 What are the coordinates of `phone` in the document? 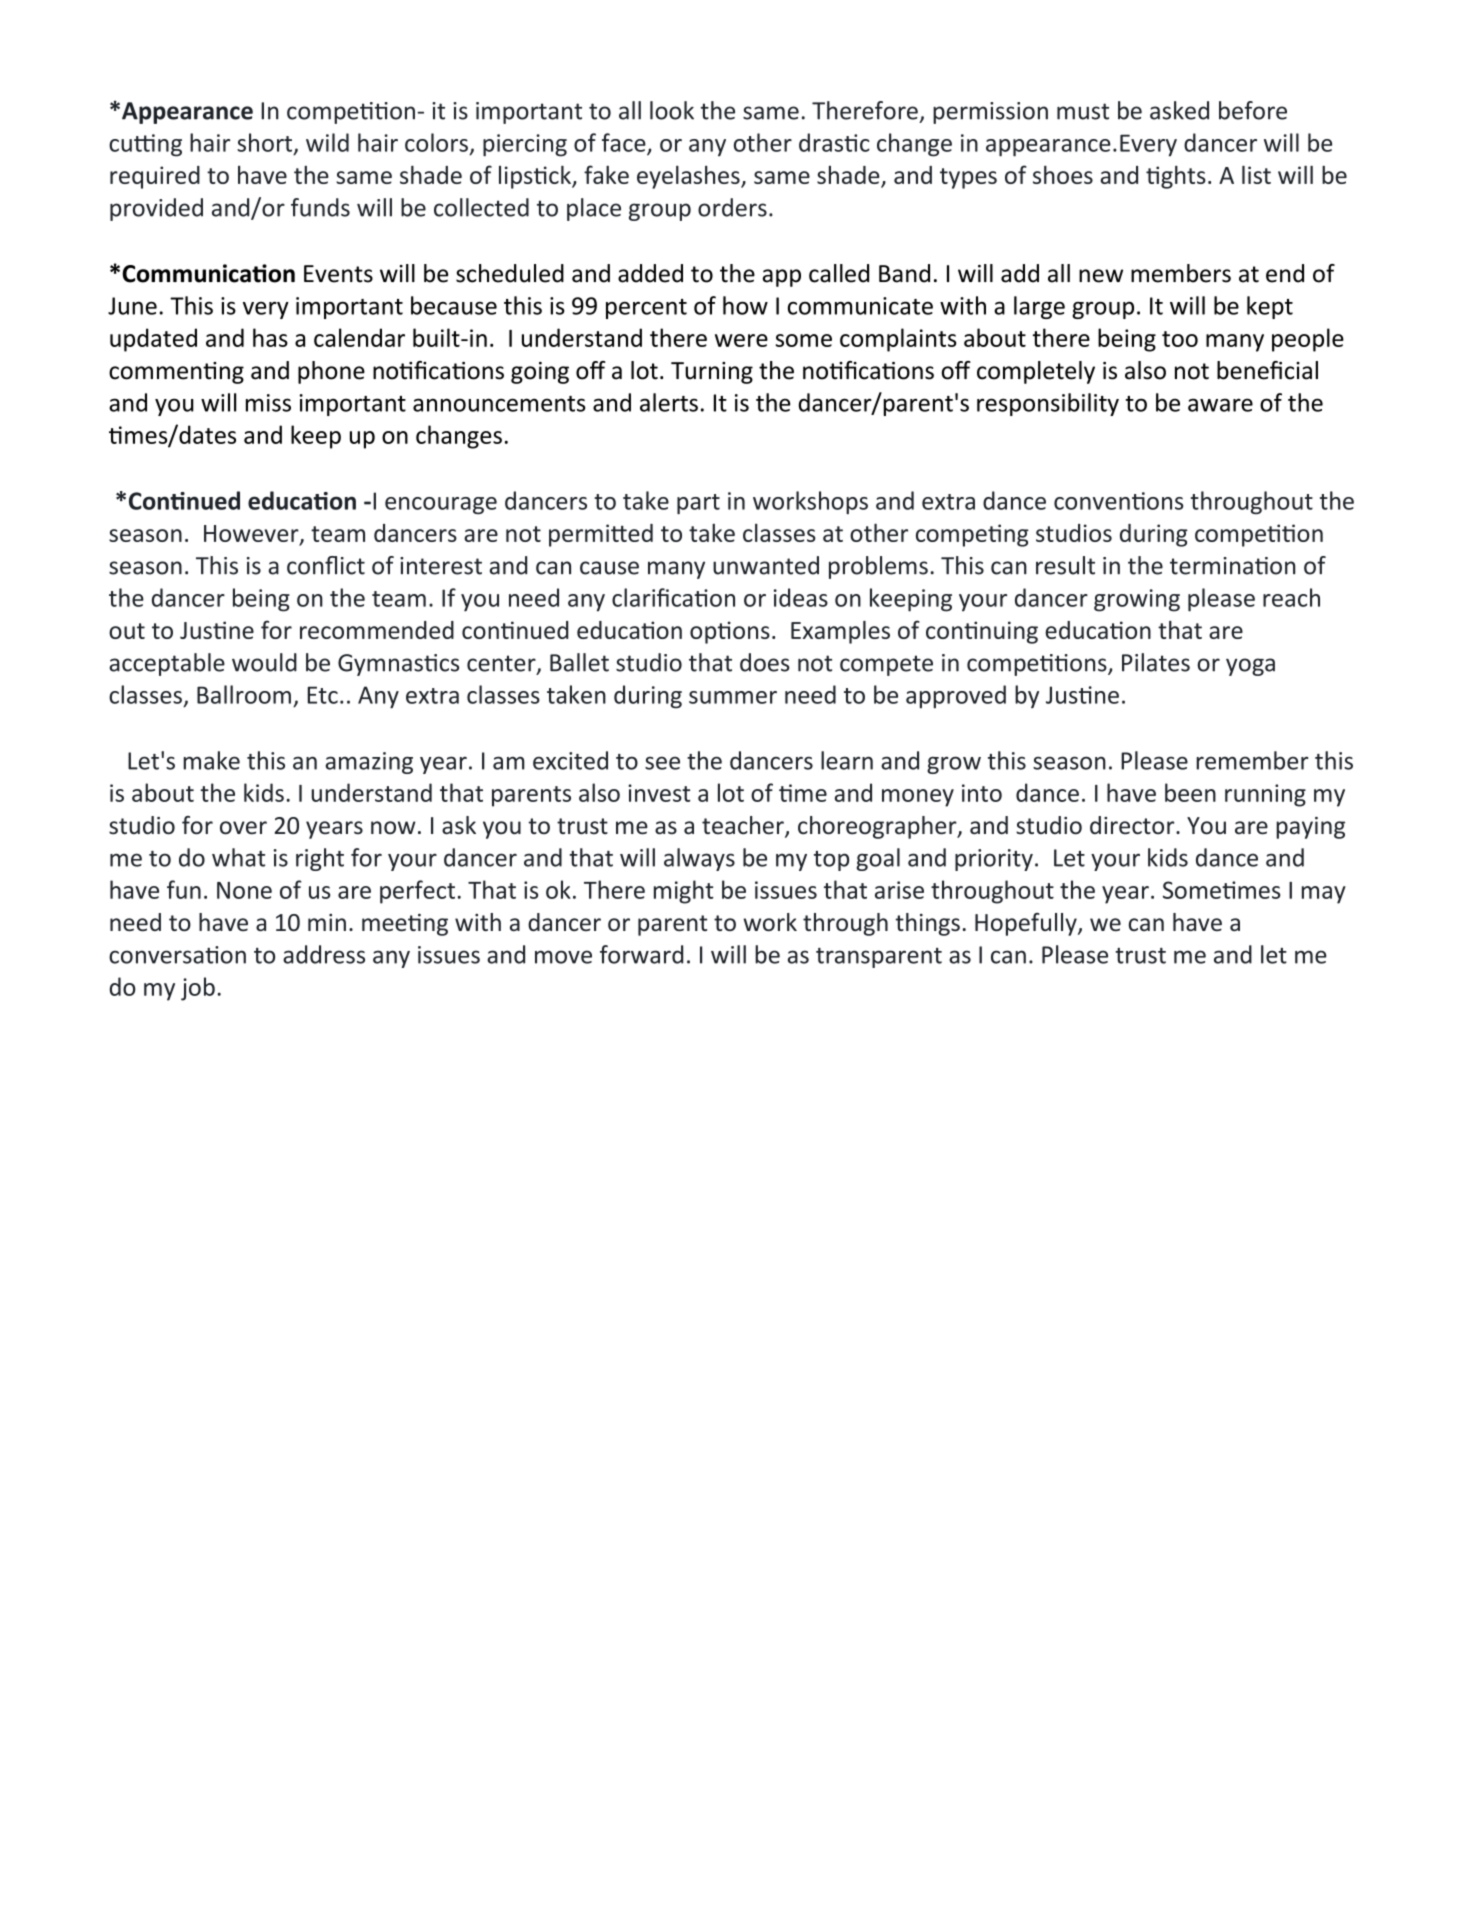 It's located at (331, 372).
